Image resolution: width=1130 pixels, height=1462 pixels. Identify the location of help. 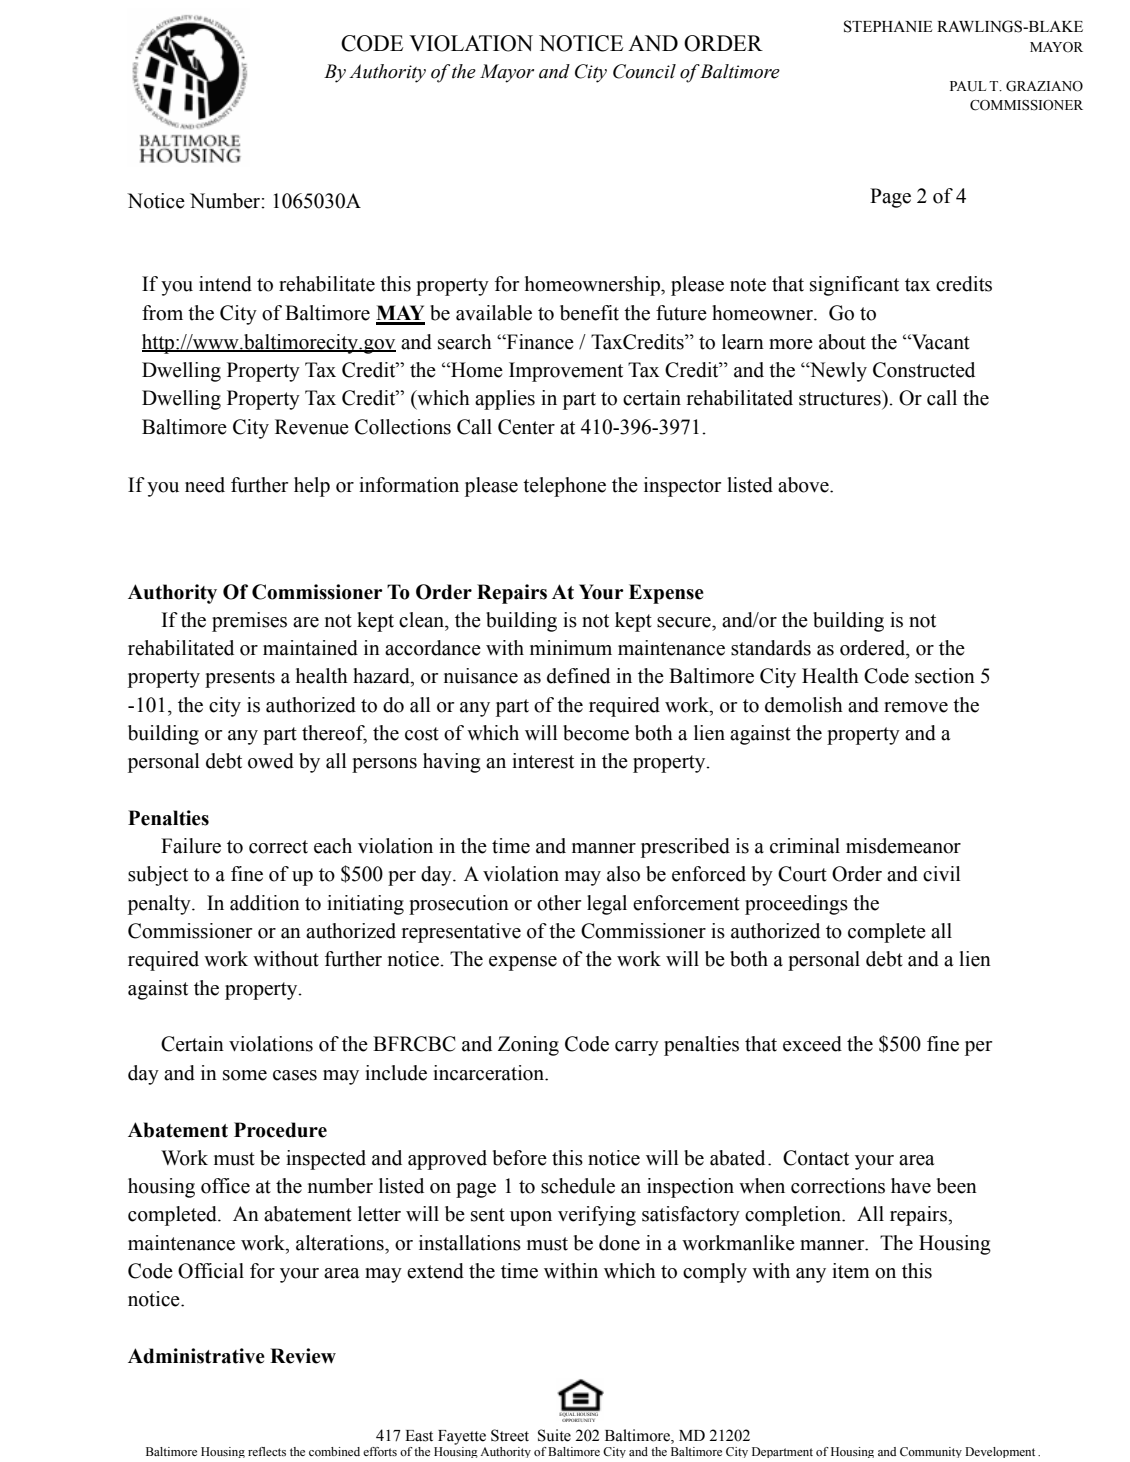
(312, 487).
